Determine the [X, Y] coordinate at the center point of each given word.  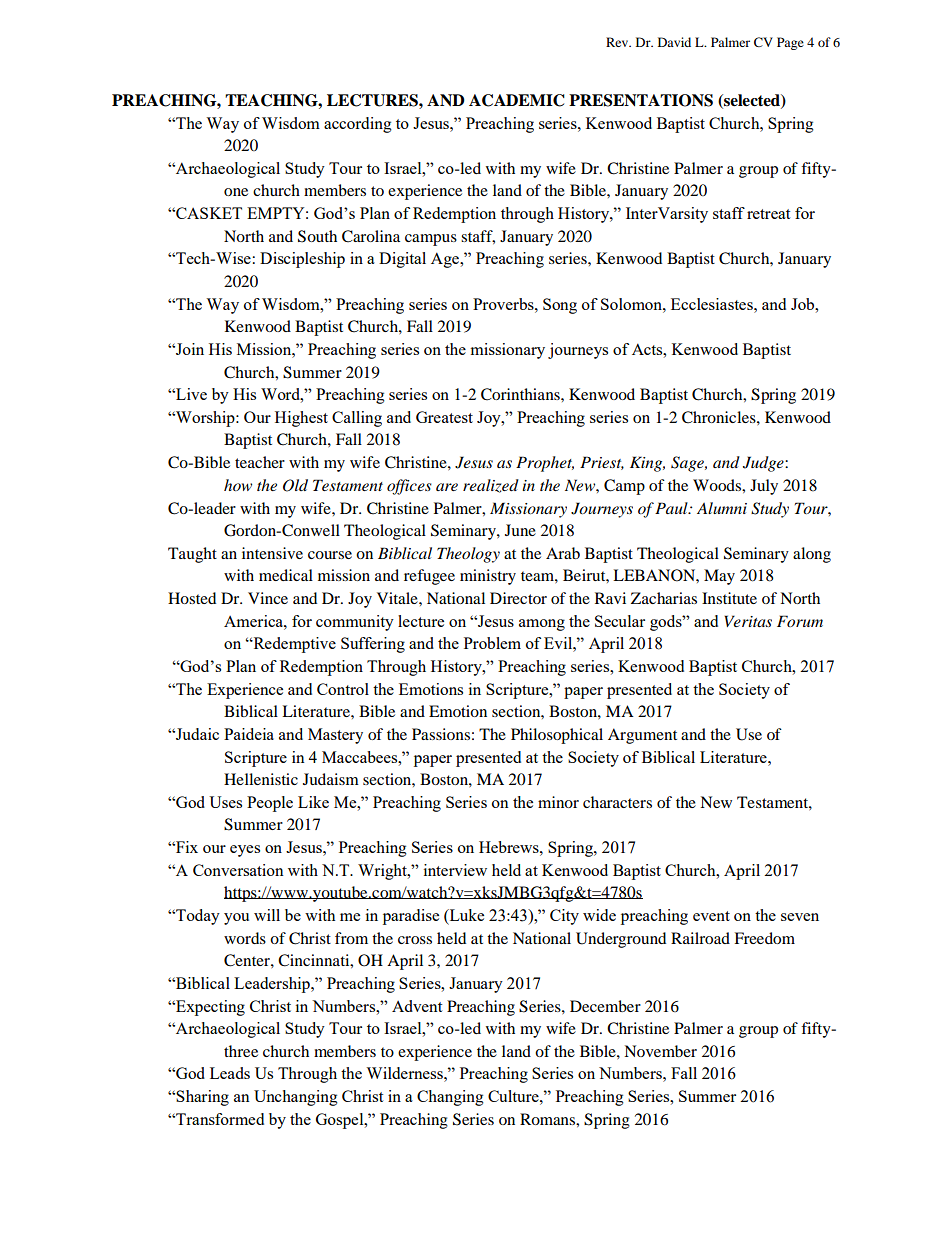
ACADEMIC [517, 100]
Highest [301, 419]
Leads [230, 1073]
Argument [642, 736]
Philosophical [557, 736]
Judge [764, 464]
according [358, 125]
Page [790, 43]
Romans [548, 1119]
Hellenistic [261, 779]
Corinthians [521, 394]
